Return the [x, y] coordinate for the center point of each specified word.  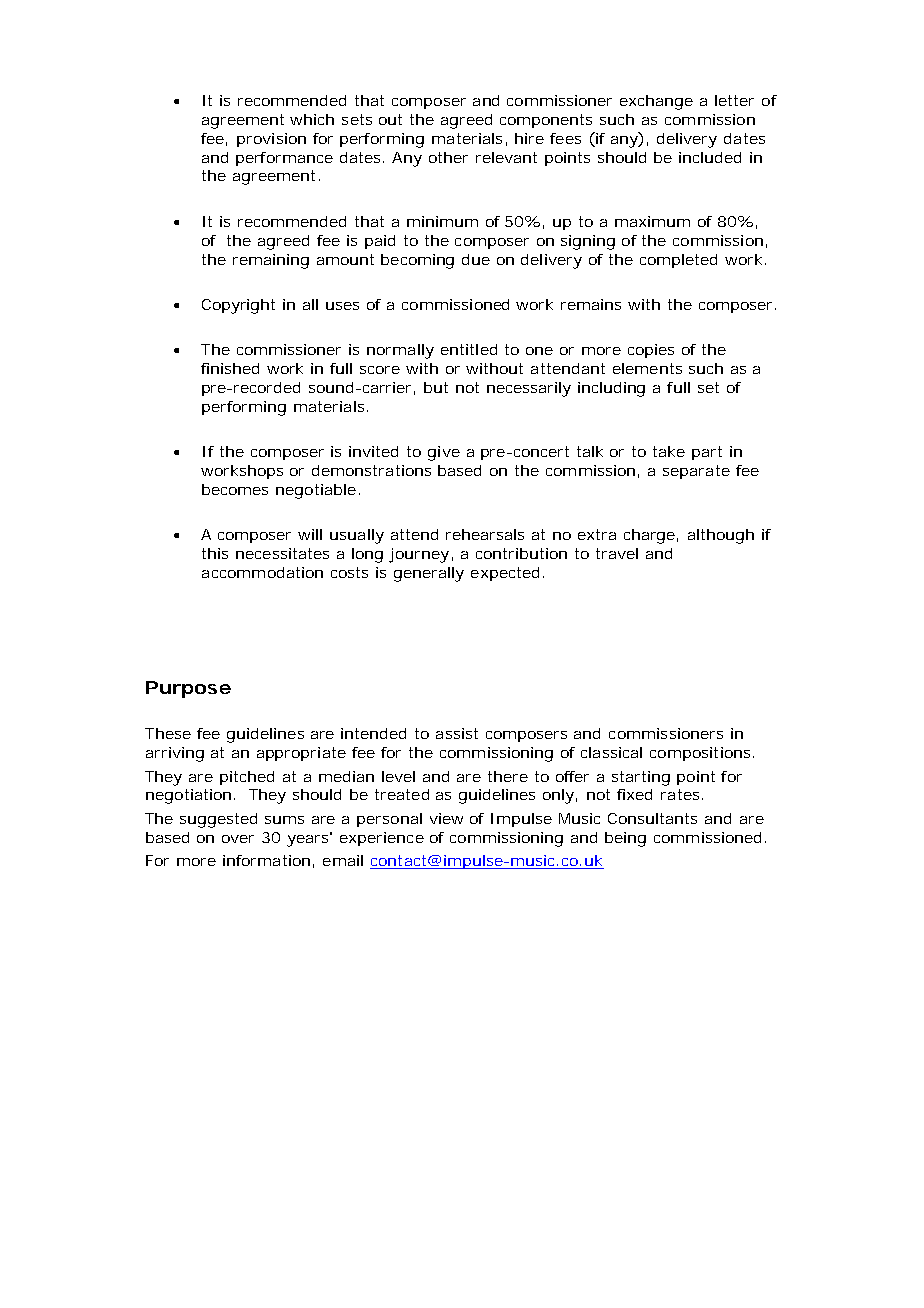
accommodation [262, 572]
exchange [656, 102]
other [448, 157]
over [238, 839]
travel [617, 553]
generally [429, 574]
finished [230, 368]
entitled [469, 349]
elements [647, 368]
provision [271, 140]
